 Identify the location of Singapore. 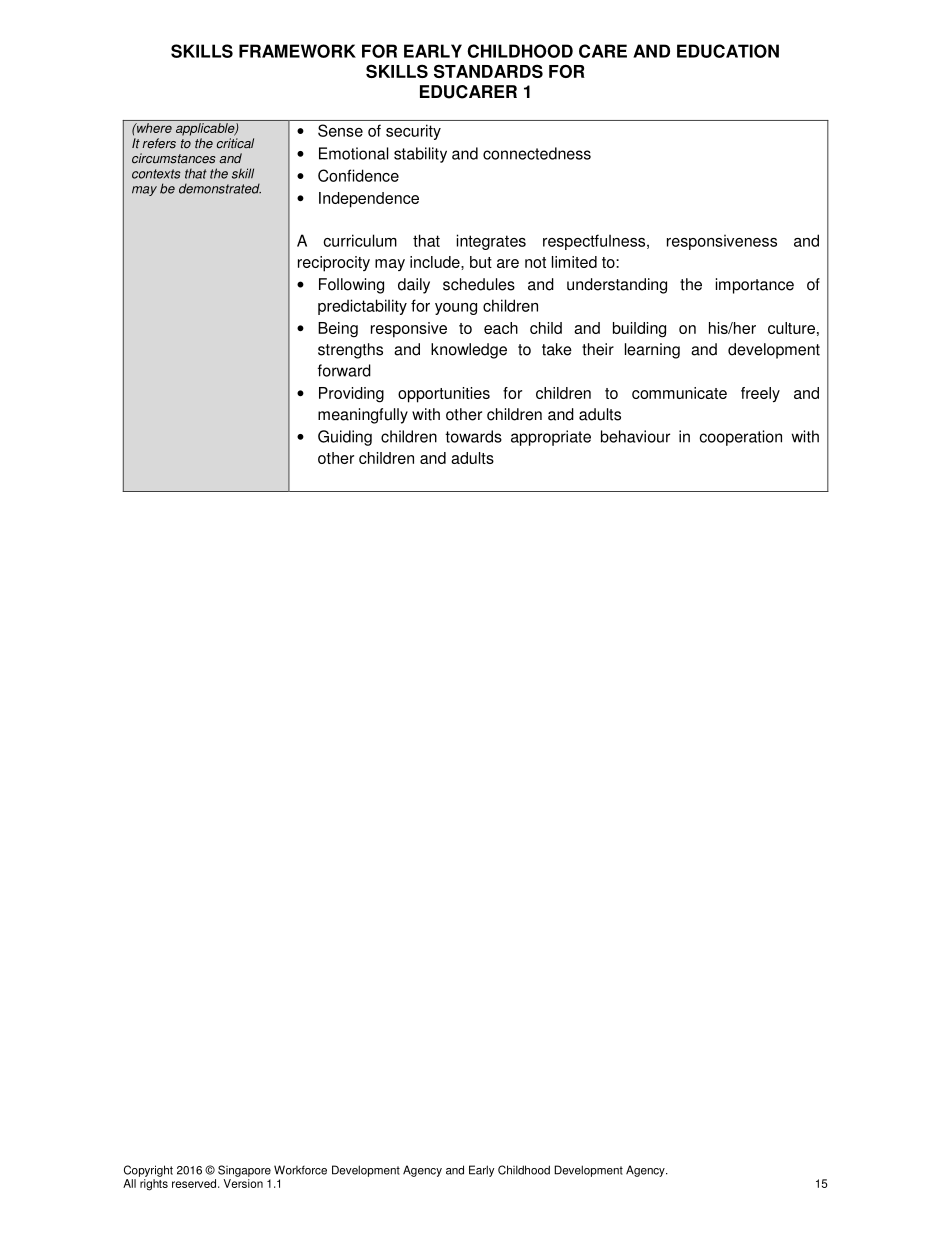
(244, 1171).
